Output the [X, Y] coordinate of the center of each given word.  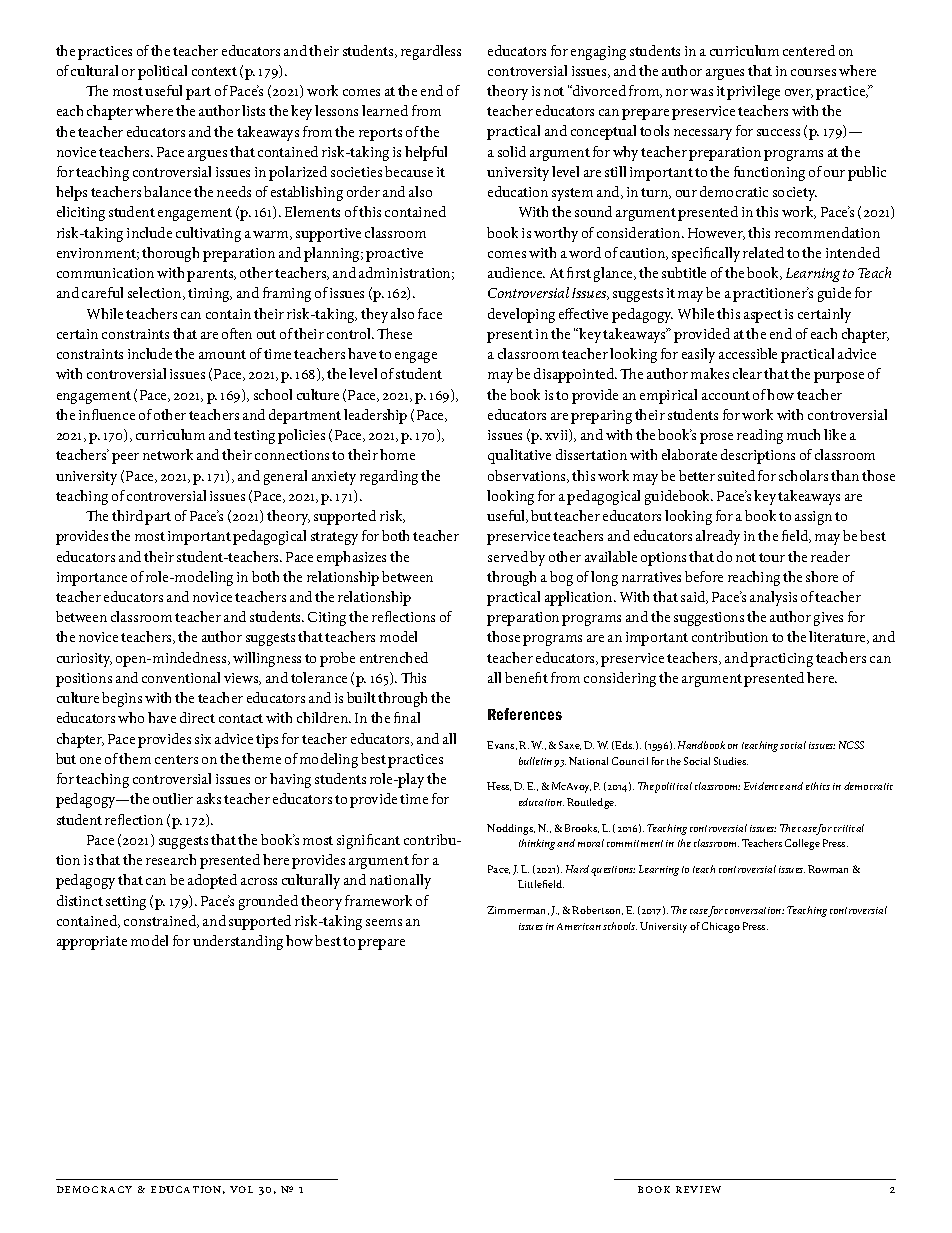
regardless [431, 52]
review [698, 1189]
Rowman [828, 869]
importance [92, 579]
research [171, 859]
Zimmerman [518, 910]
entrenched [394, 657]
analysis [773, 598]
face [430, 313]
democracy [94, 1189]
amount [222, 354]
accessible [748, 353]
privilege [753, 92]
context [214, 71]
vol [241, 1189]
